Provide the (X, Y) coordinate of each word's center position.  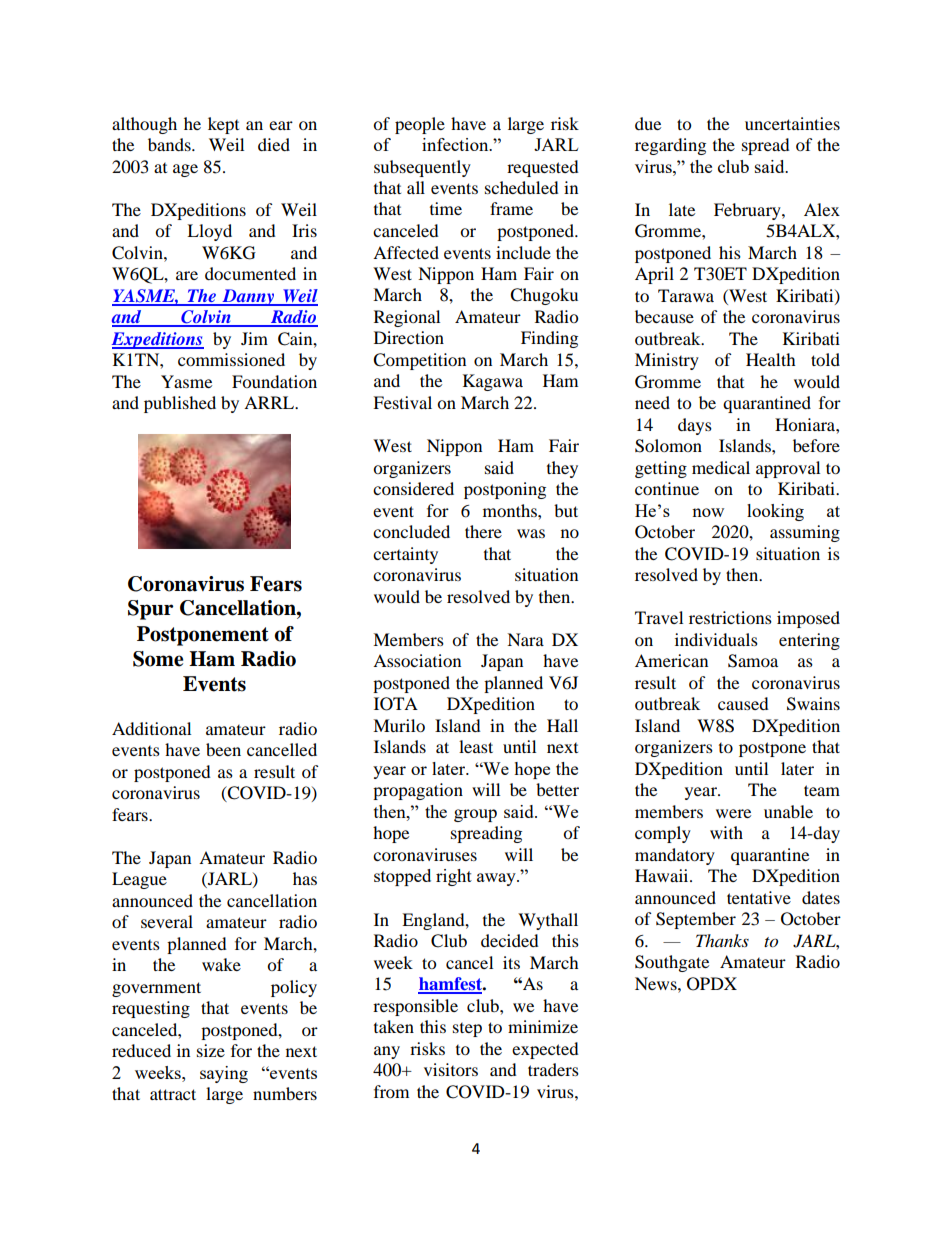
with (726, 832)
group (475, 815)
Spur (151, 610)
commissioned (231, 359)
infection (456, 144)
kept (223, 125)
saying (224, 1074)
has (305, 878)
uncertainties (792, 123)
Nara (525, 639)
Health (771, 359)
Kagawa (493, 382)
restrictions (730, 617)
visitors (451, 1069)
